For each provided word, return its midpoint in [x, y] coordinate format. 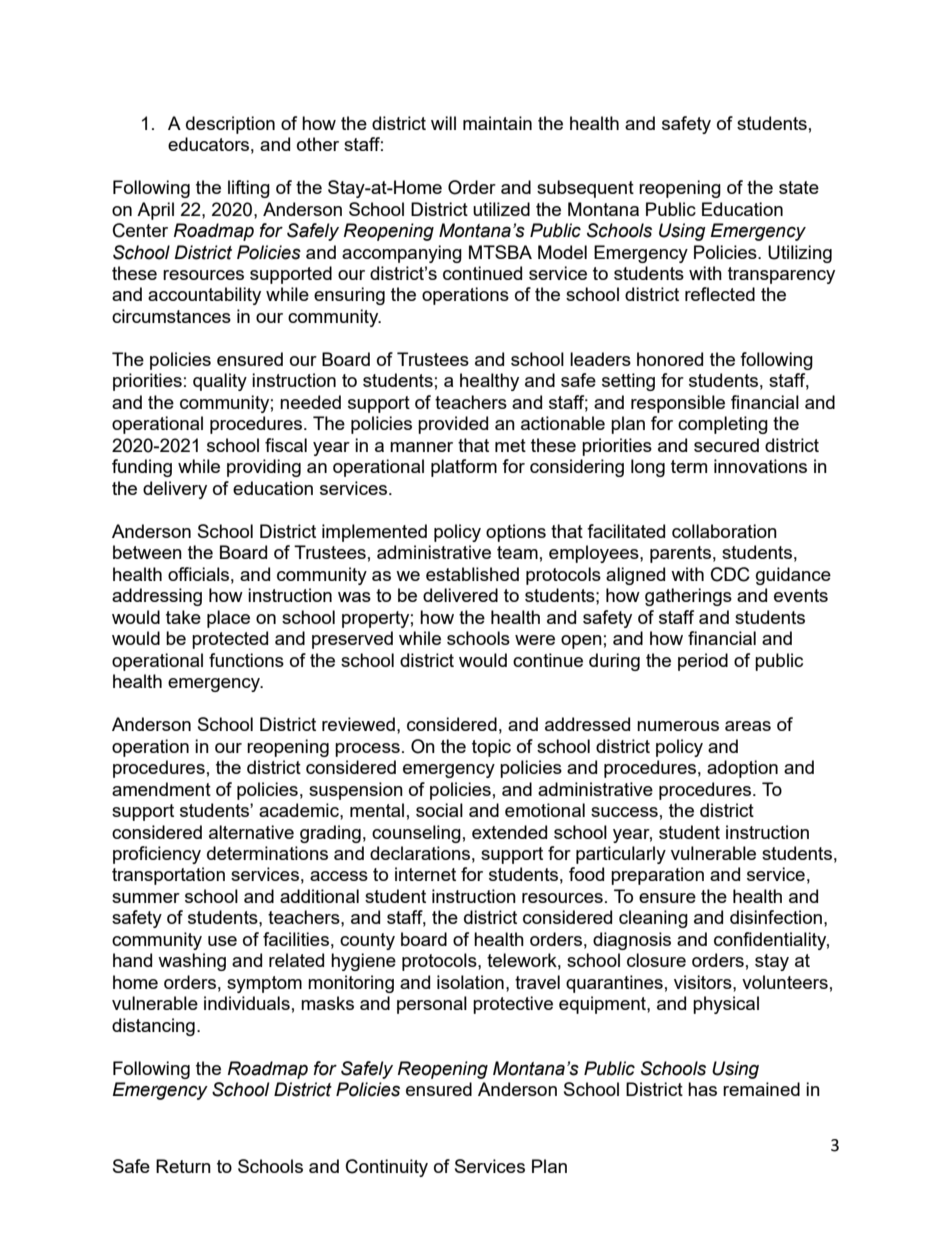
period [703, 662]
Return [183, 1166]
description [230, 125]
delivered [460, 595]
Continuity [387, 1168]
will [443, 123]
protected [230, 640]
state [799, 187]
